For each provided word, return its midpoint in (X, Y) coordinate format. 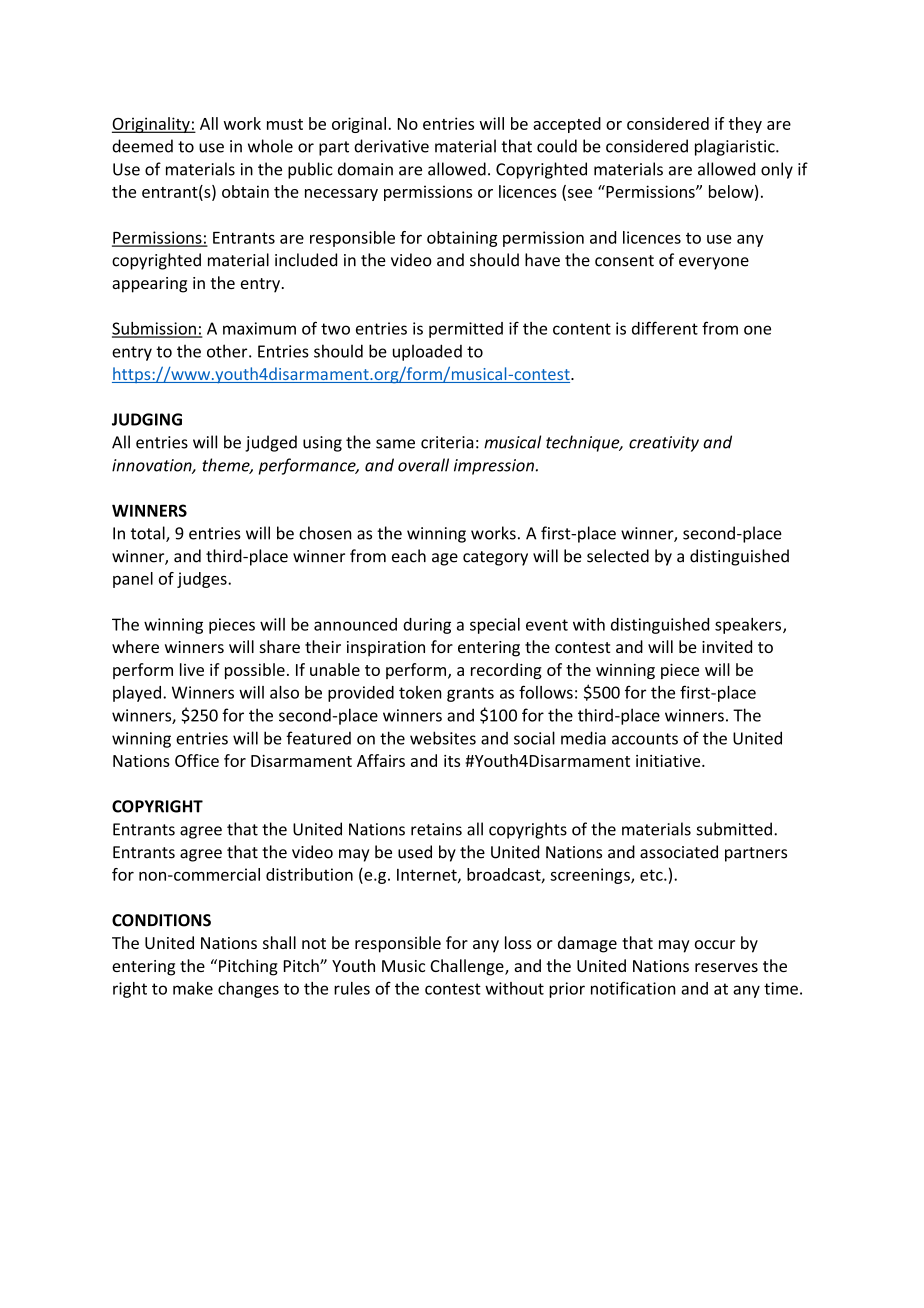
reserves (726, 967)
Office (197, 760)
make (193, 988)
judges (203, 580)
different (665, 328)
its (452, 761)
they (745, 125)
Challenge (468, 967)
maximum (259, 328)
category (495, 558)
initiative (669, 761)
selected (618, 556)
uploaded (427, 352)
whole (270, 146)
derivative (391, 146)
